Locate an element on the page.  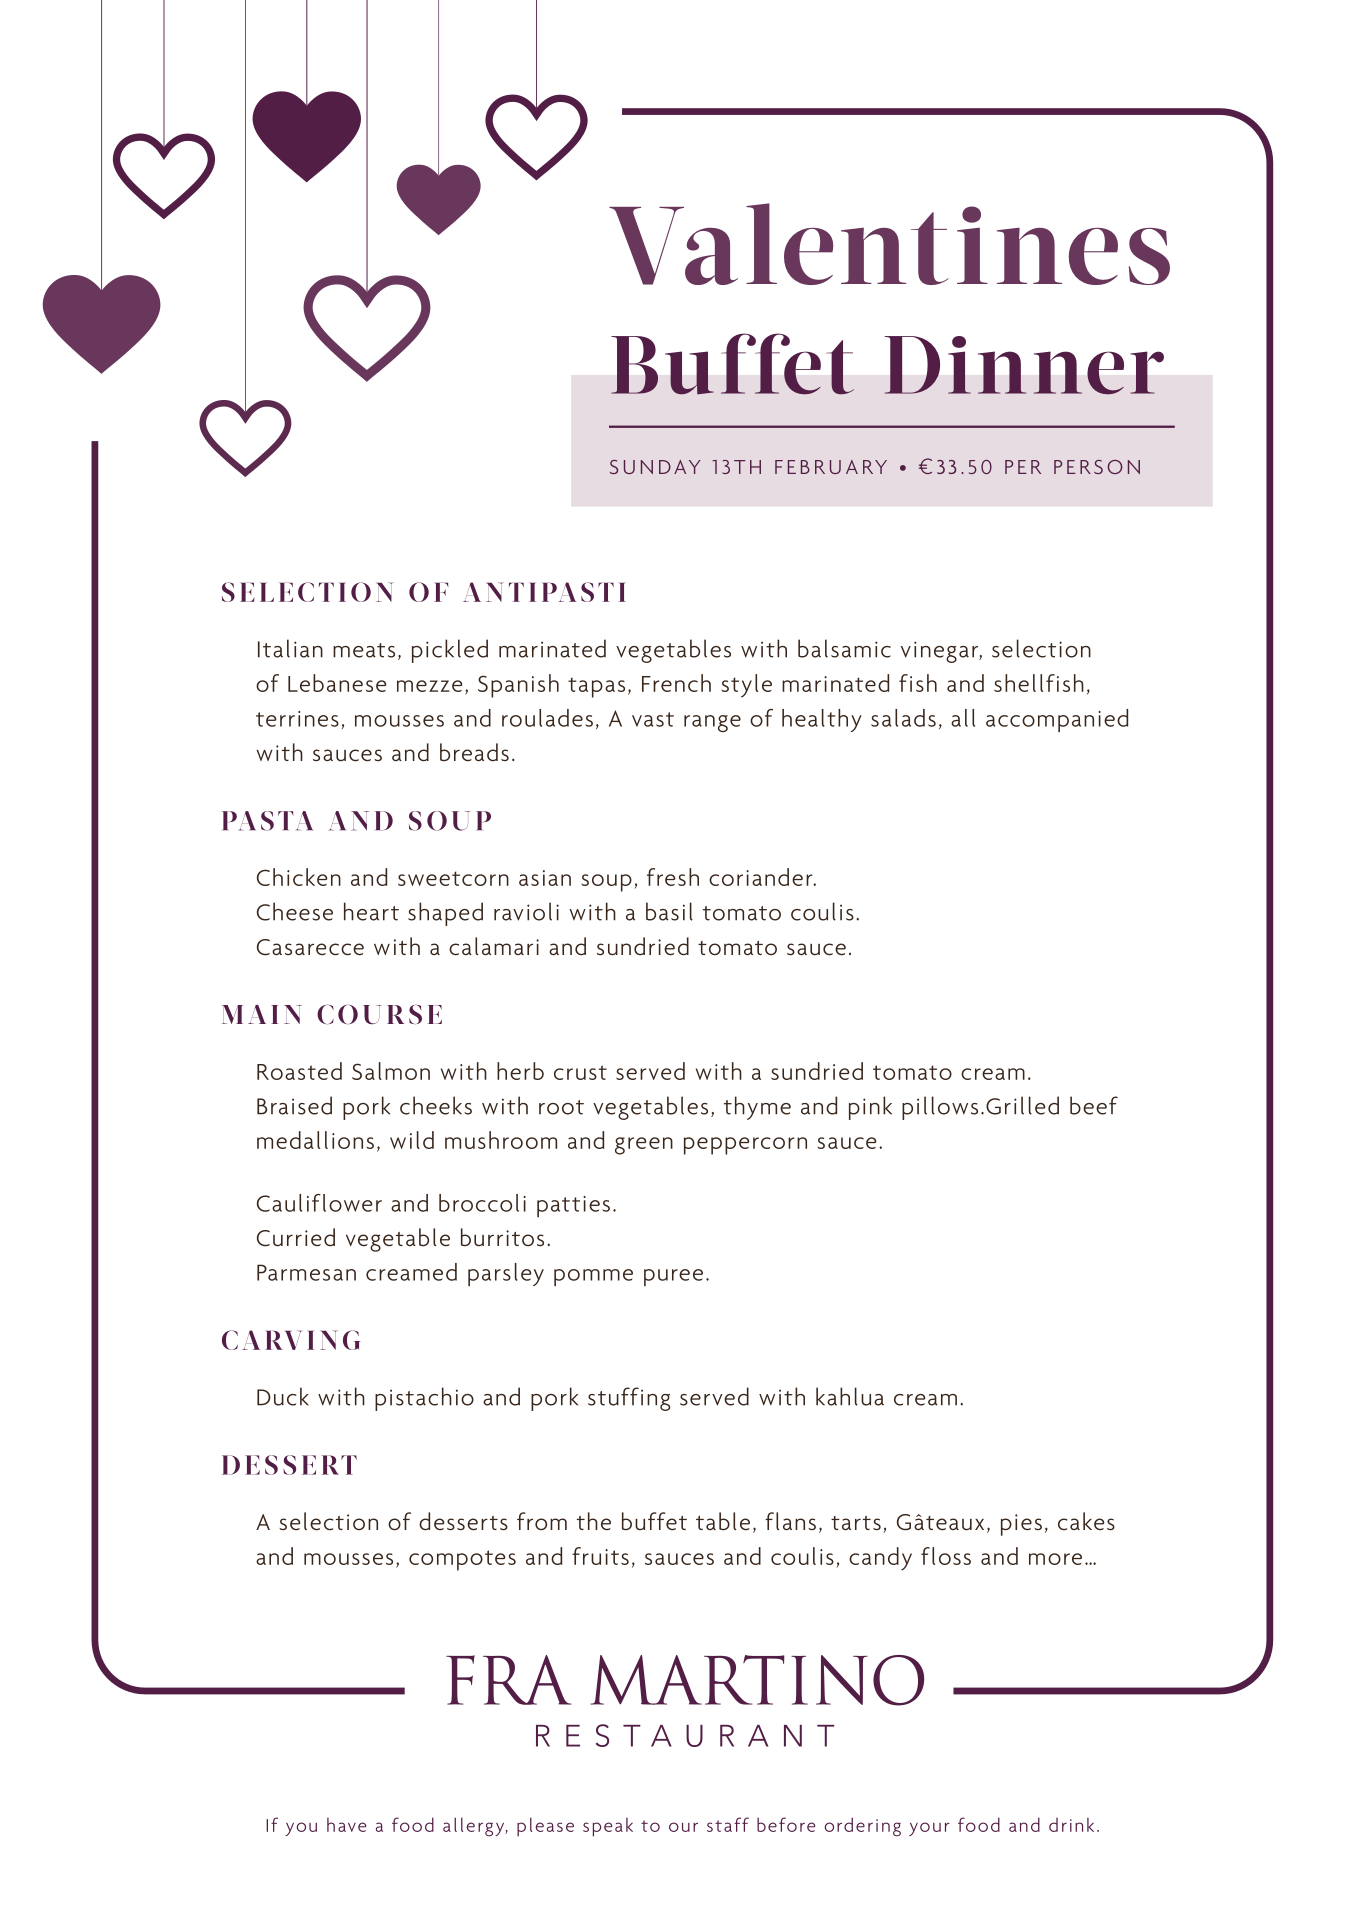
staff is located at coordinates (728, 1824).
